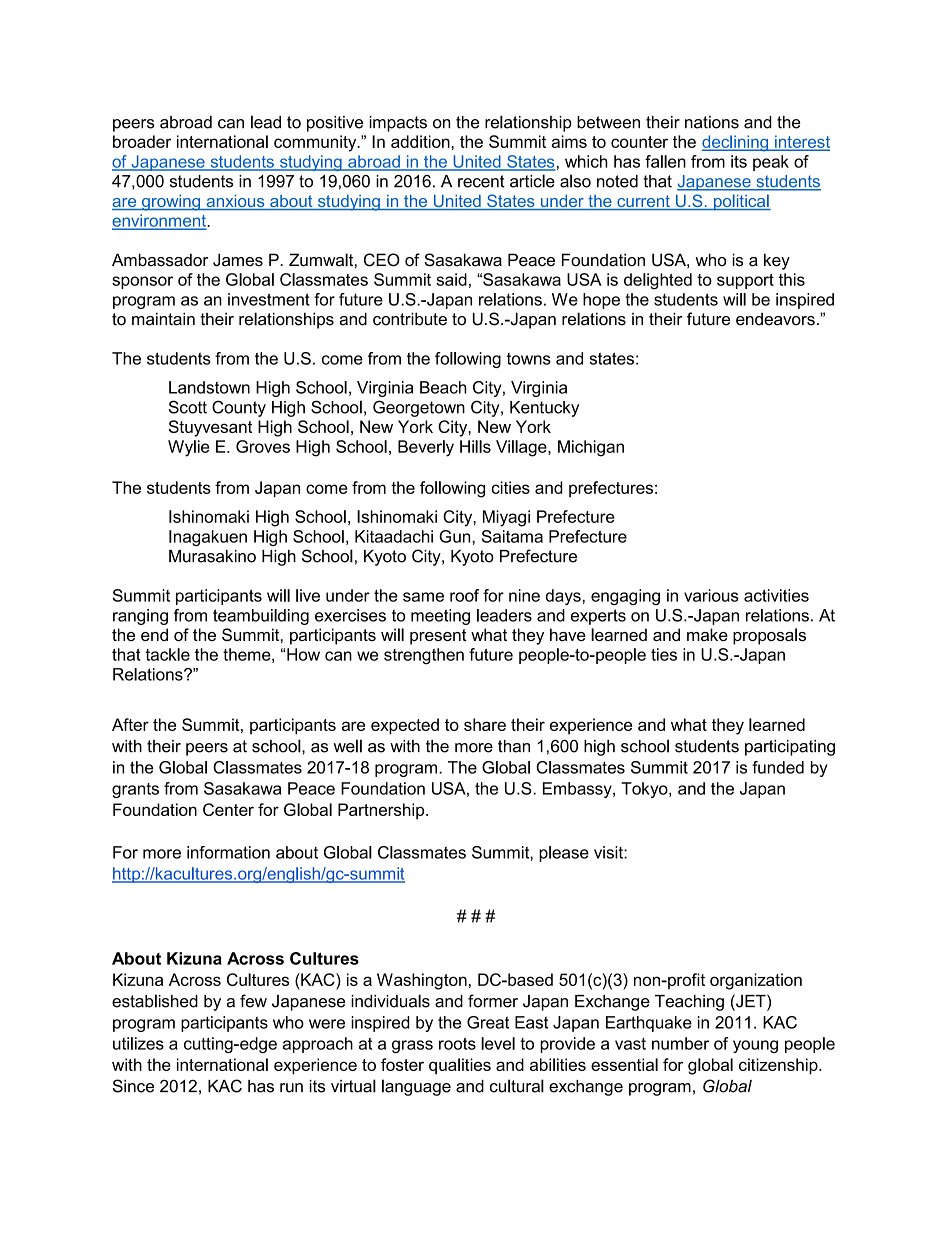  Describe the element at coordinates (142, 141) in the screenshot. I see `broader` at that location.
